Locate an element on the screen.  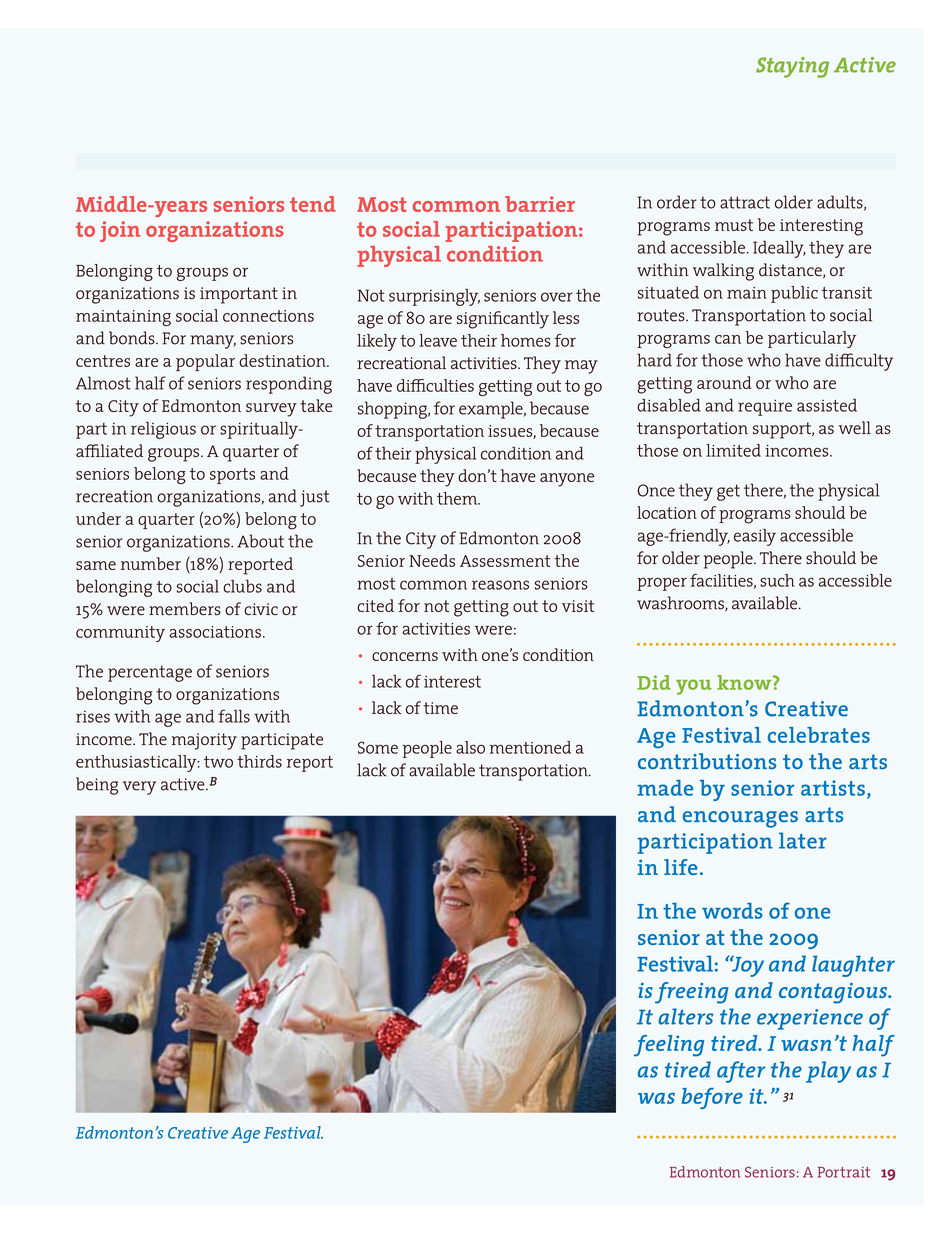
members is located at coordinates (185, 609).
